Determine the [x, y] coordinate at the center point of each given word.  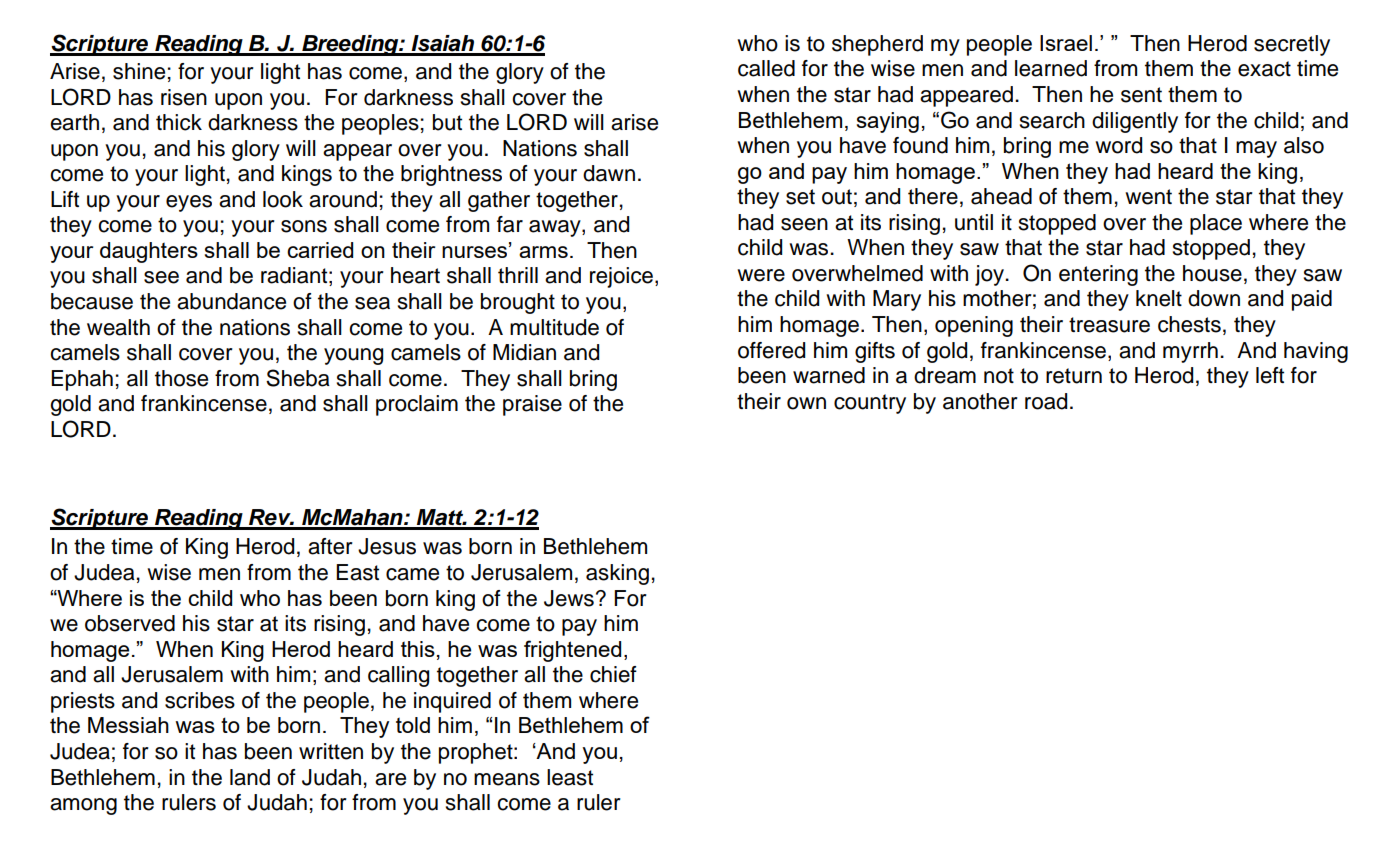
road [1046, 401]
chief [613, 674]
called [766, 68]
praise [532, 405]
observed [130, 623]
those [181, 378]
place [1216, 224]
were [761, 275]
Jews [569, 598]
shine [139, 71]
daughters [149, 252]
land [250, 777]
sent [1141, 95]
